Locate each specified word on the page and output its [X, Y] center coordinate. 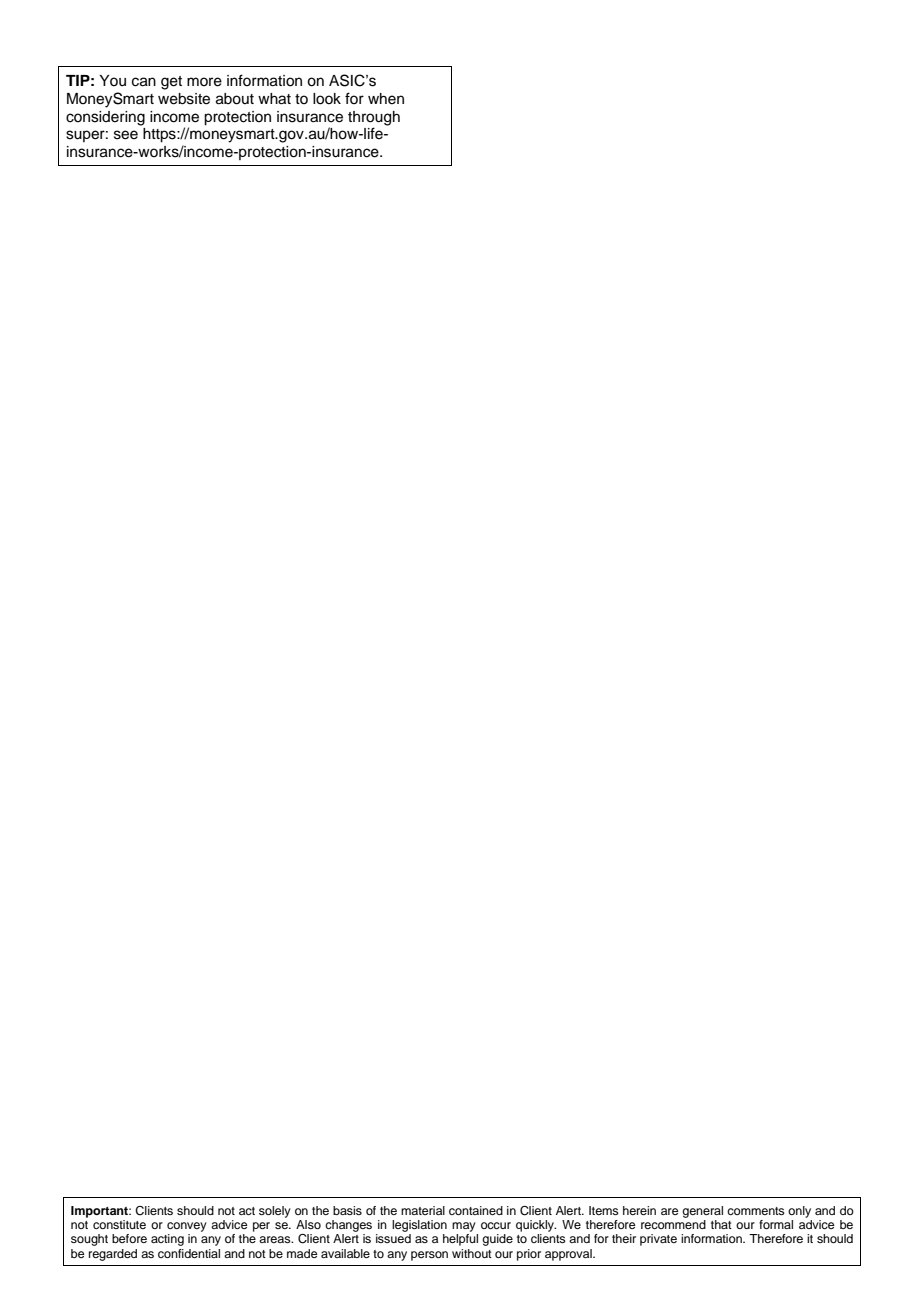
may [464, 1227]
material [423, 1210]
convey [187, 1227]
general [702, 1212]
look [327, 99]
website [184, 99]
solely [275, 1212]
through [374, 118]
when [386, 99]
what [274, 99]
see [126, 135]
